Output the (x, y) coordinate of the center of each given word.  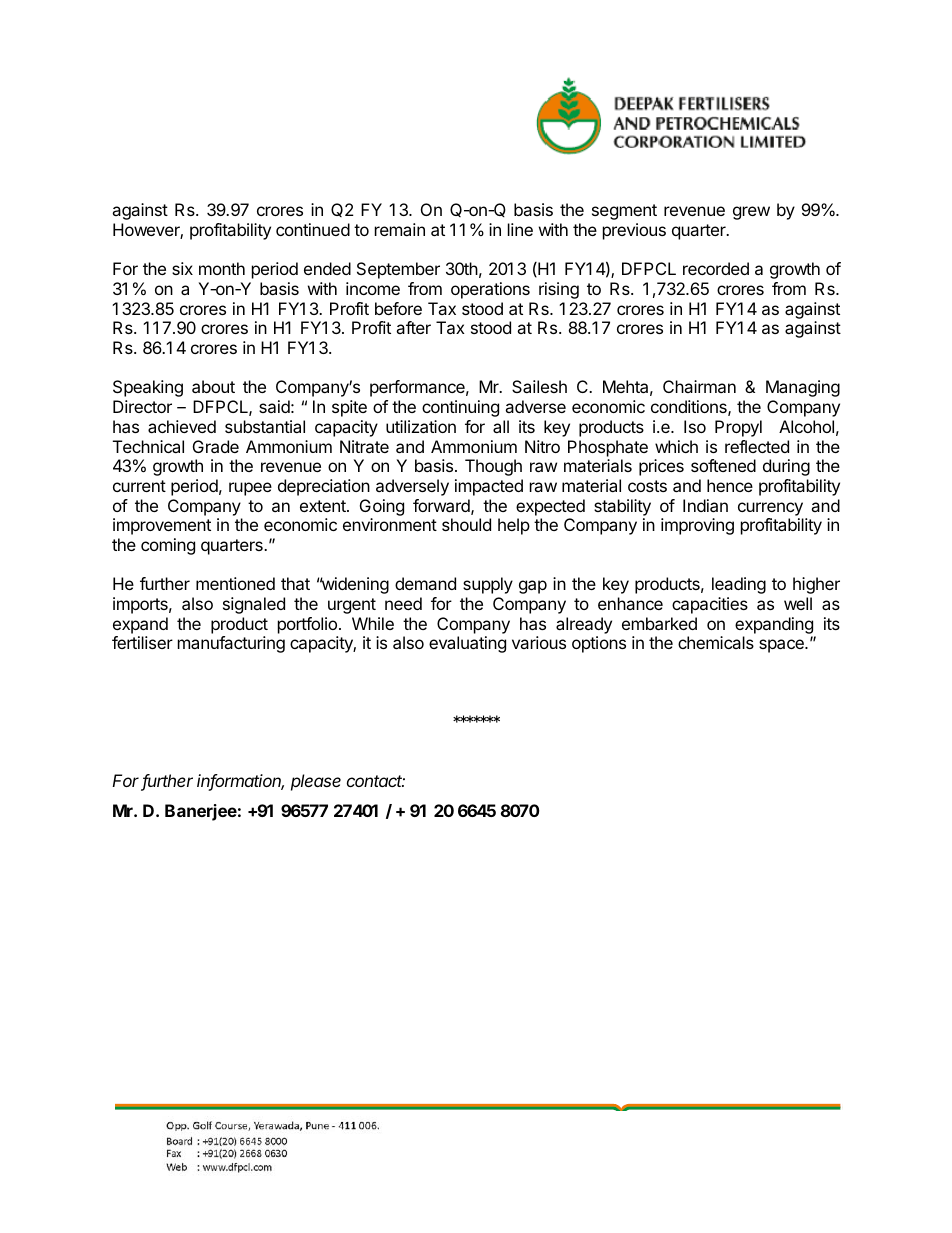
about (213, 386)
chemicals (716, 642)
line (520, 229)
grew (751, 213)
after (413, 327)
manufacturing (231, 644)
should (466, 524)
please (316, 782)
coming (168, 546)
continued (313, 229)
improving (697, 526)
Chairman (699, 386)
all (501, 426)
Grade (216, 446)
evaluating (467, 644)
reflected (757, 446)
